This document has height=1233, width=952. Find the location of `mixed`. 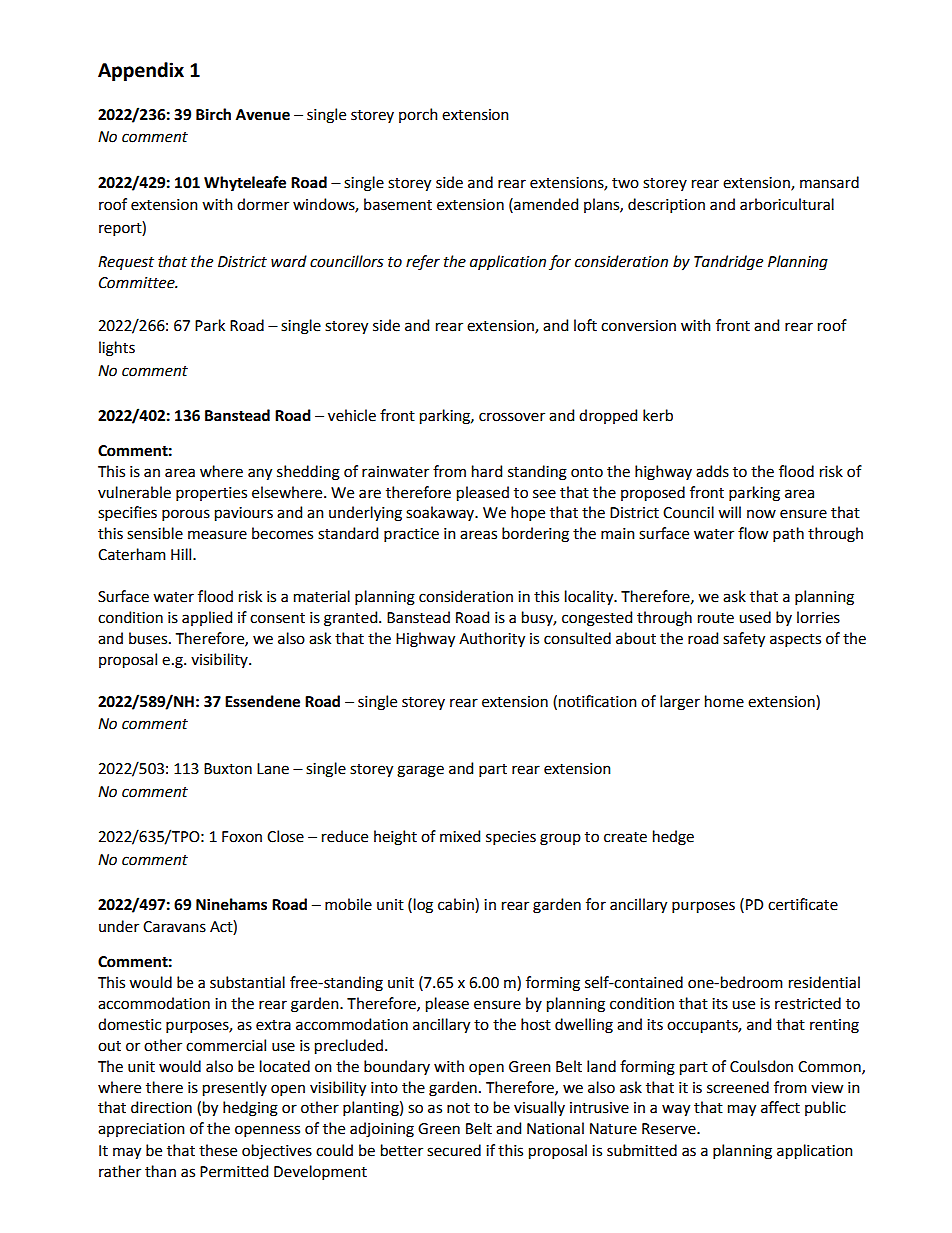

mixed is located at coordinates (460, 836).
